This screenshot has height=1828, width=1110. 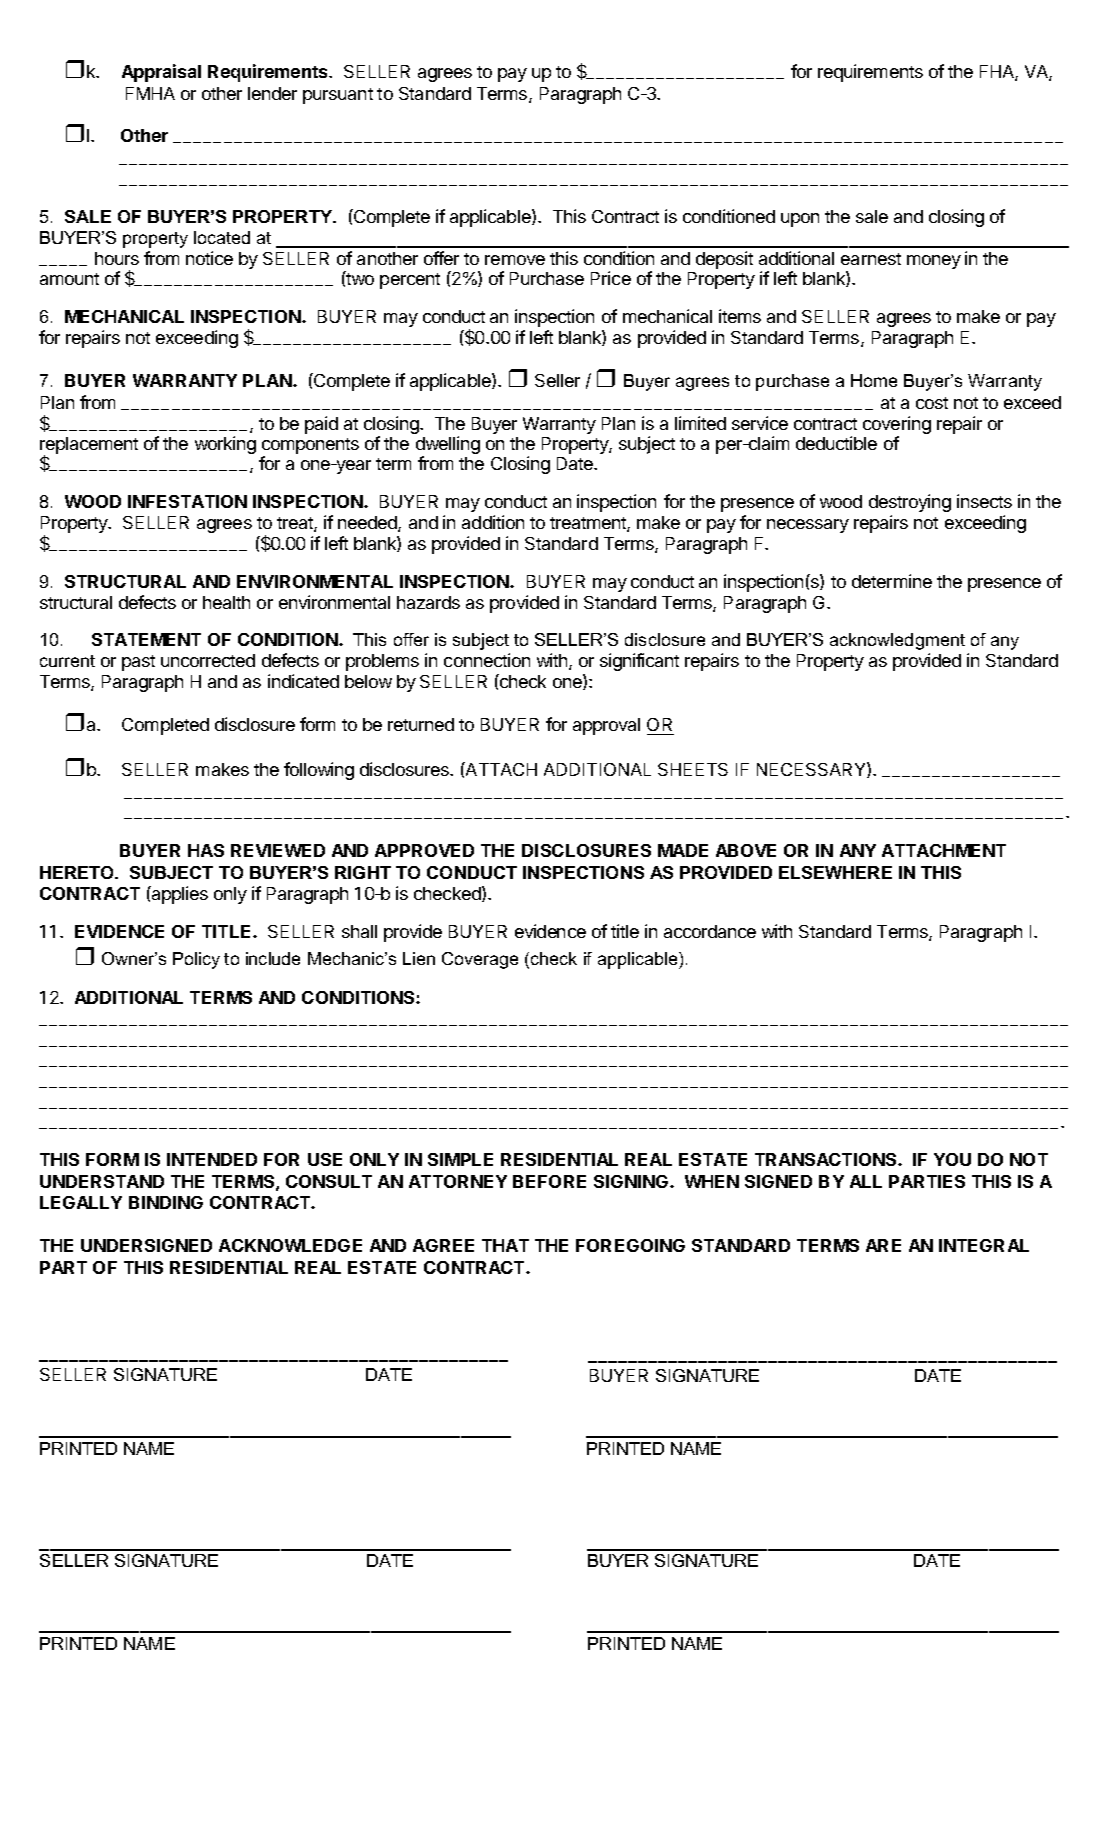 I want to click on connection, so click(x=487, y=660).
